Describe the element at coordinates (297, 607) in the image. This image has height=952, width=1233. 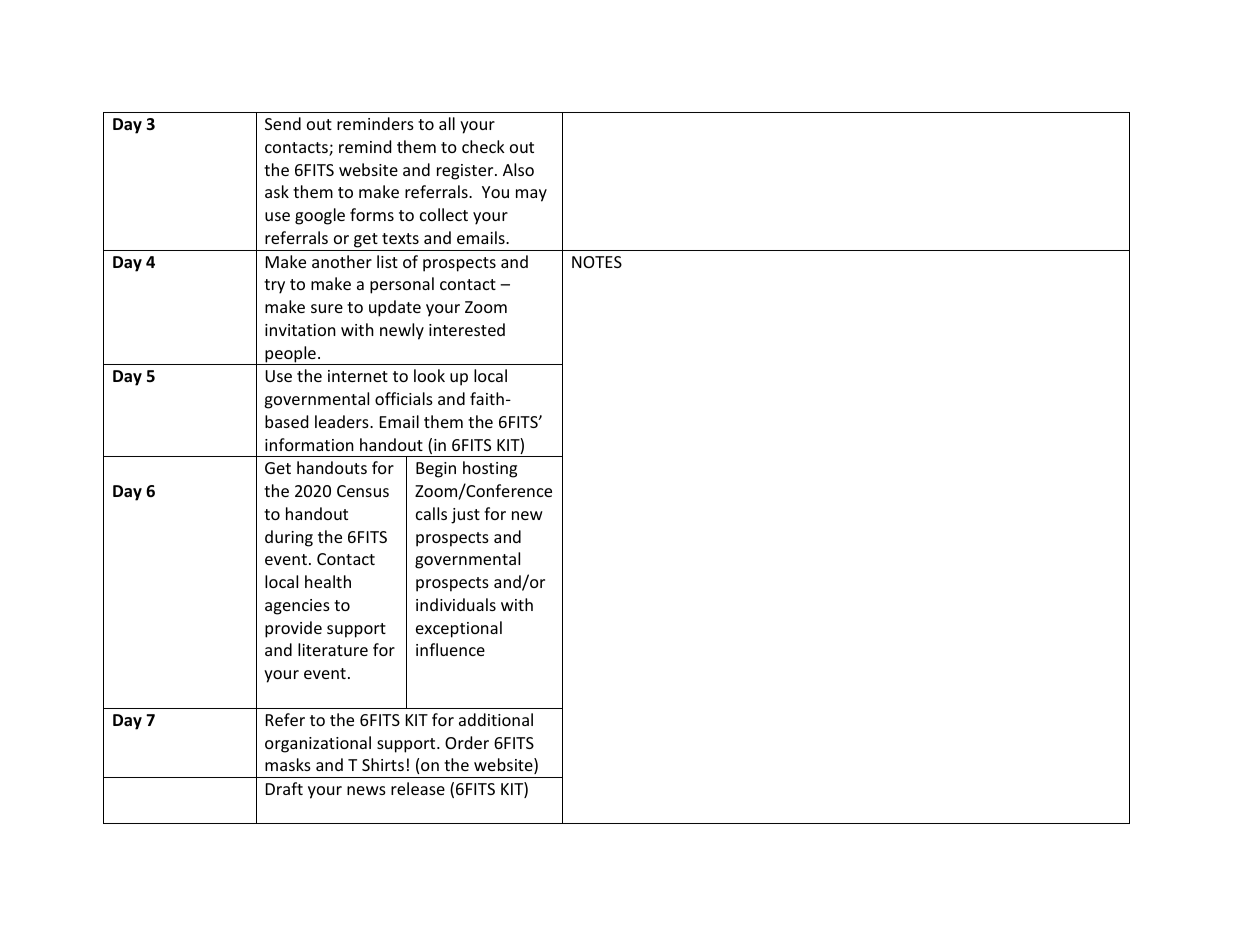
I see `agencies` at that location.
